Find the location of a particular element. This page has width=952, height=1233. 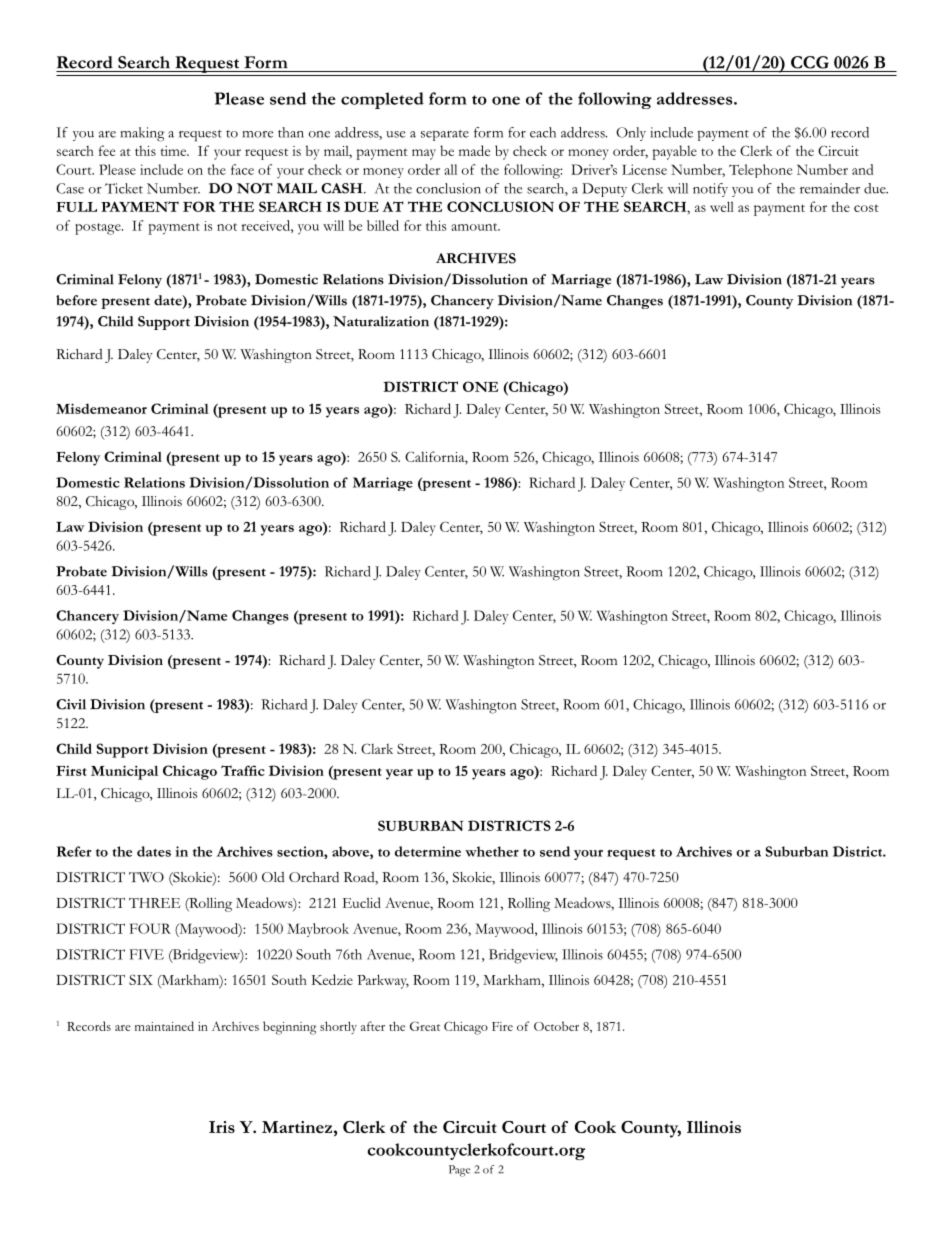

Civil is located at coordinates (71, 704).
